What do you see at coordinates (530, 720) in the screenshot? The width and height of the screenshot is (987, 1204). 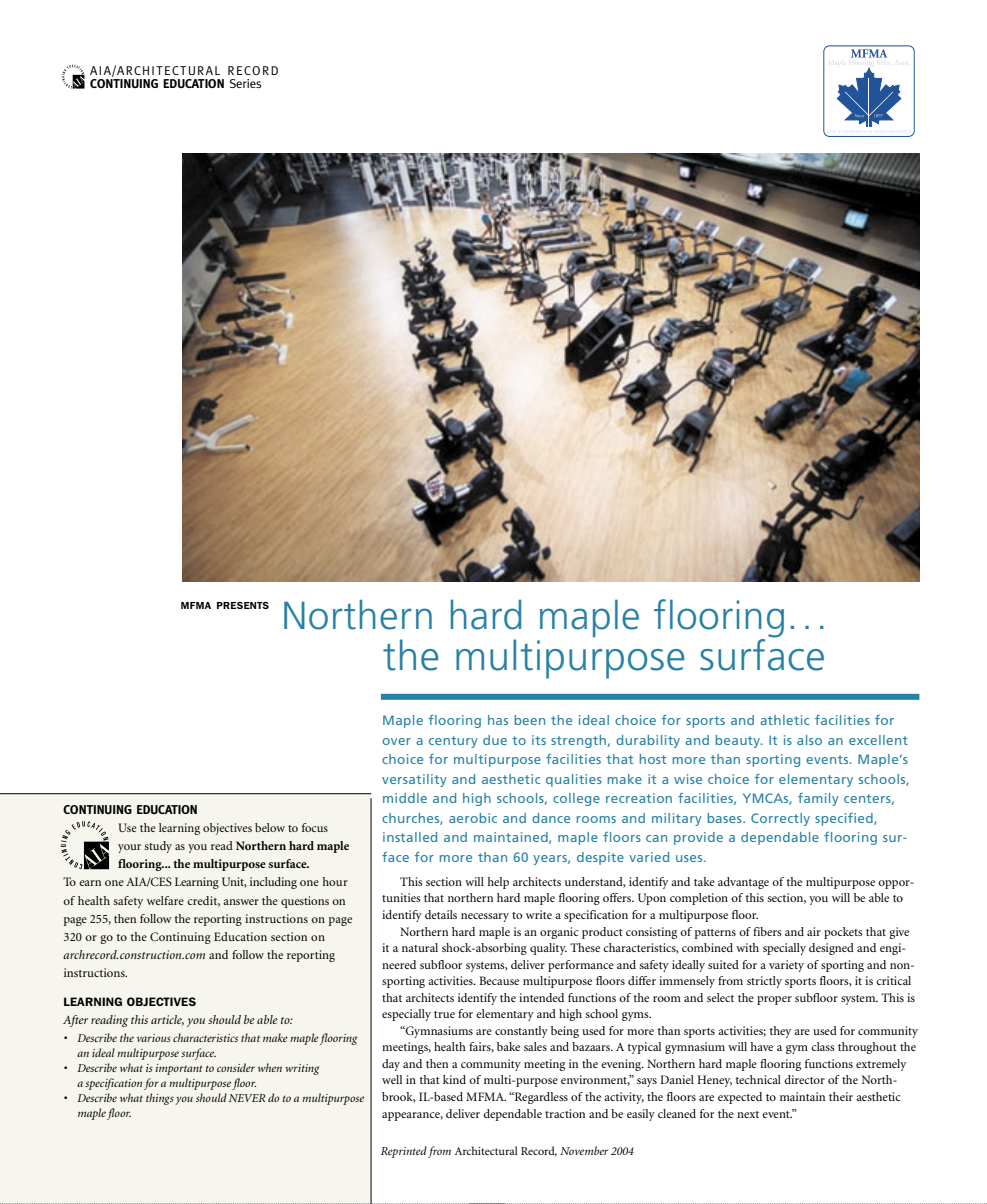 I see `been` at bounding box center [530, 720].
